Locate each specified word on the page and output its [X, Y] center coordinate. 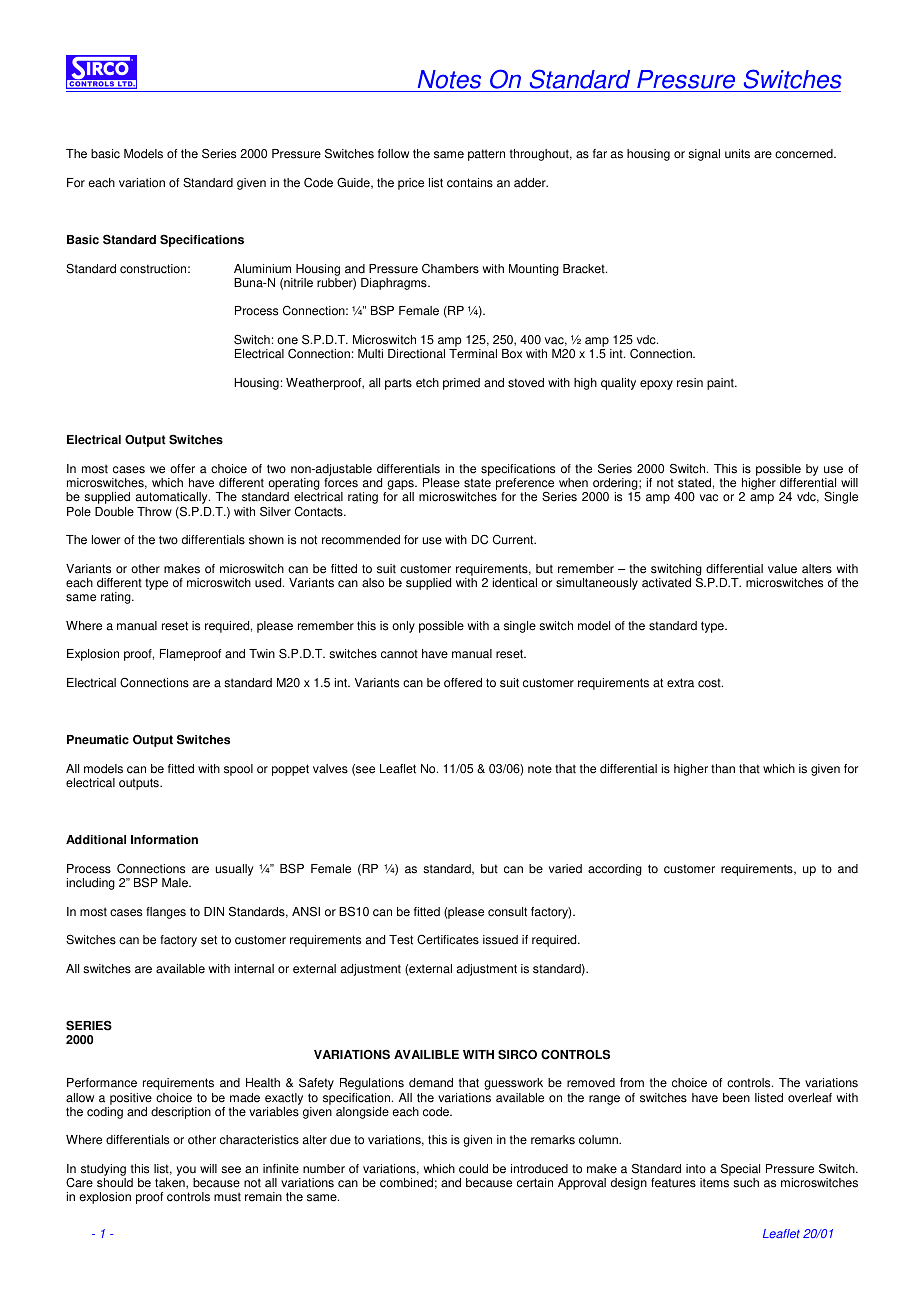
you [186, 1172]
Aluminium [262, 269]
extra [680, 683]
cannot [399, 654]
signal [704, 155]
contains [470, 183]
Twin [262, 653]
